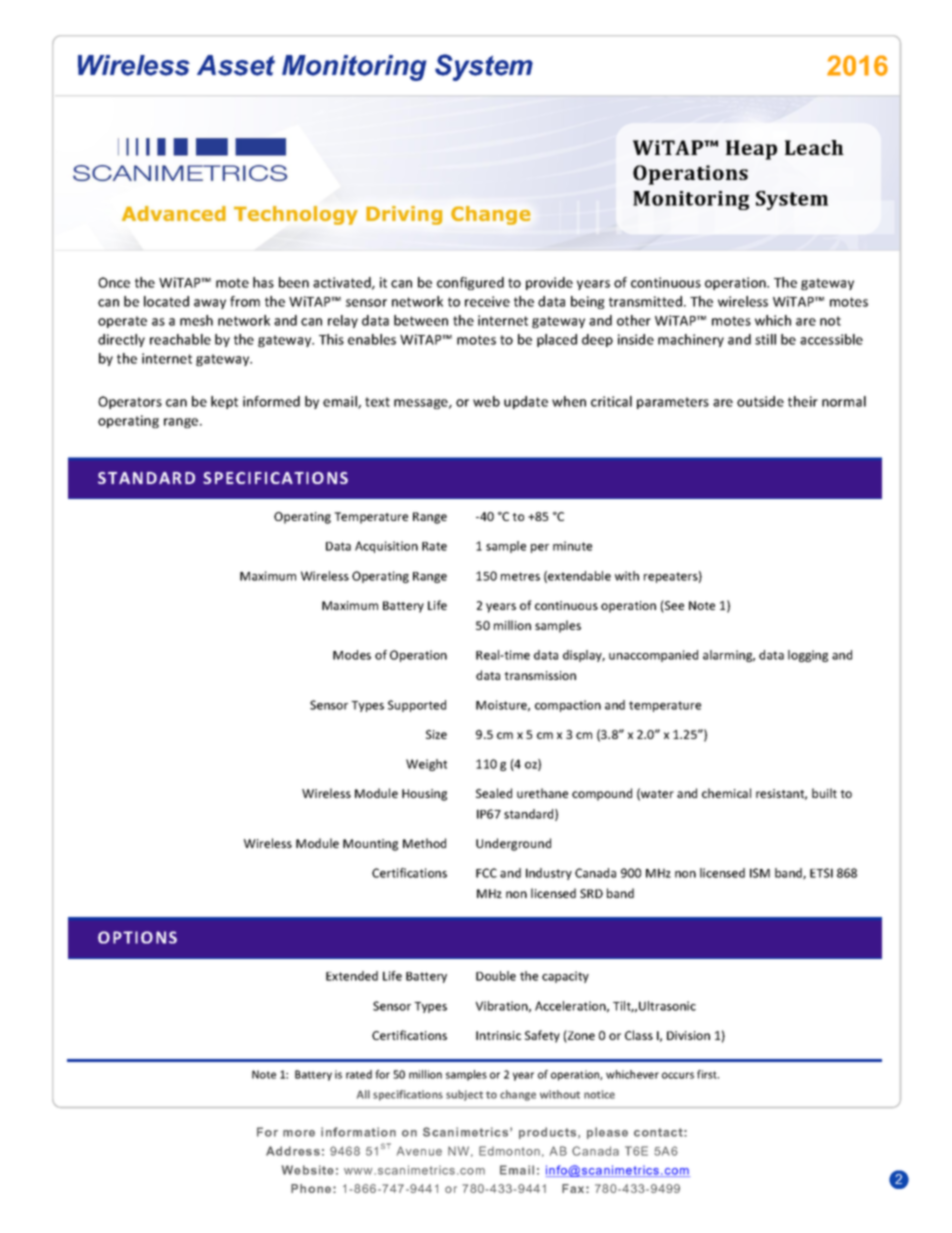 Image resolution: width=952 pixels, height=1233 pixels. What do you see at coordinates (760, 873) in the page?
I see `ISM` at bounding box center [760, 873].
